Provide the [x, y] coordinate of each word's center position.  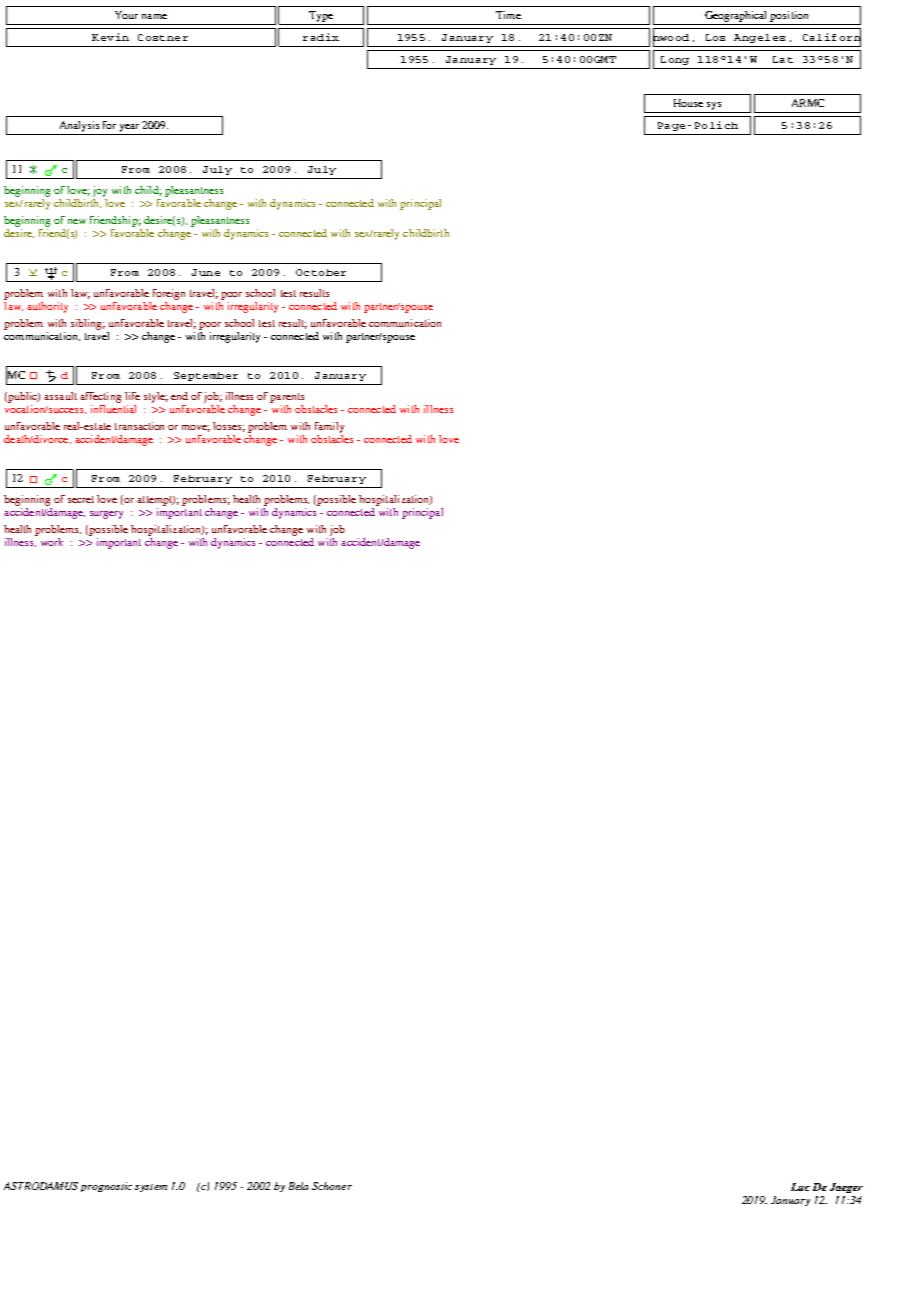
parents [287, 398]
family [329, 427]
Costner [163, 37]
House [688, 103]
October [321, 272]
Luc [800, 1187]
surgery [106, 515]
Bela [298, 1186]
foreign [169, 294]
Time [508, 15]
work [52, 542]
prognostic [106, 1187]
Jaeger [846, 1188]
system [151, 1188]
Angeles [759, 38]
